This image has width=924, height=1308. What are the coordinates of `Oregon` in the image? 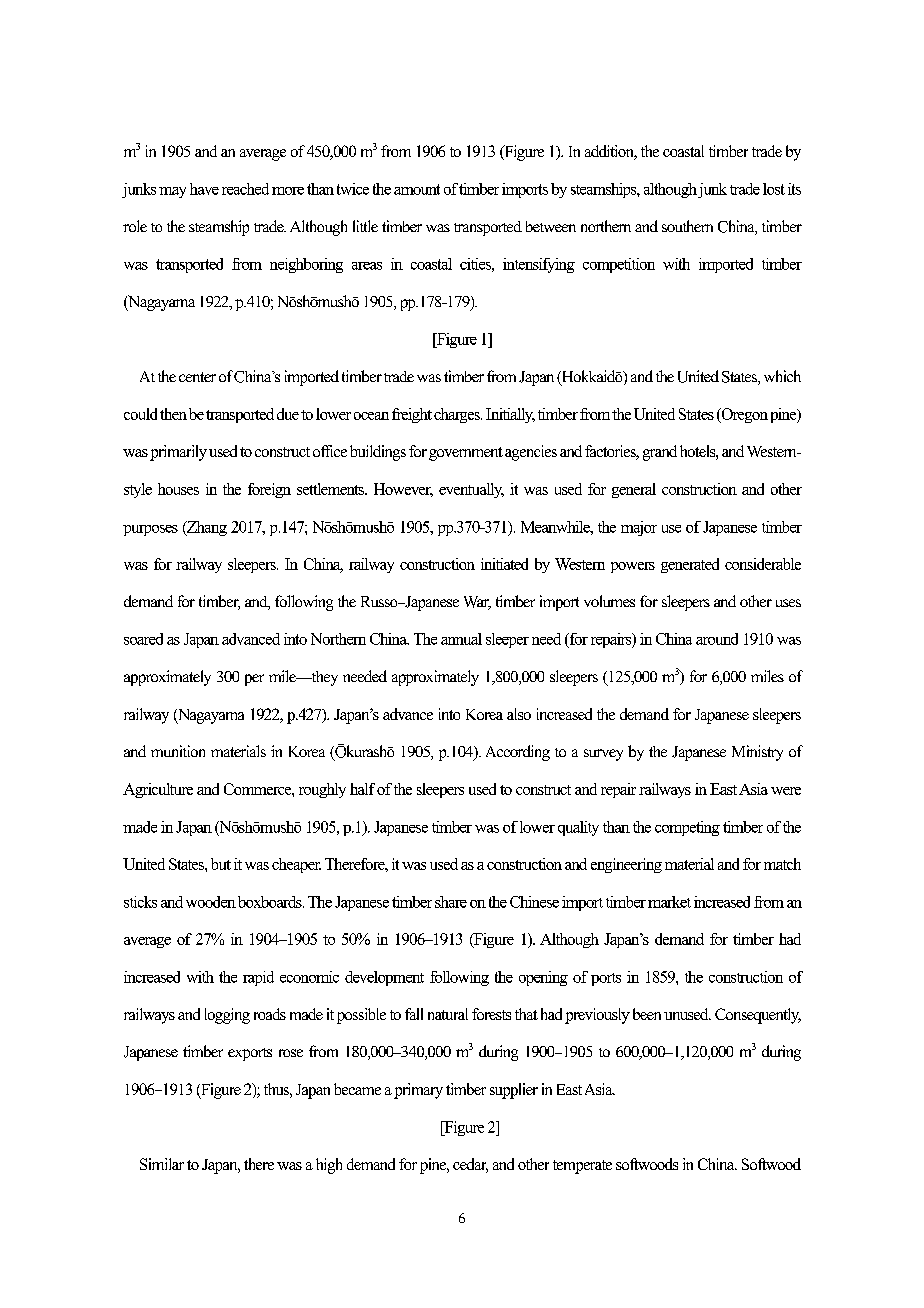 It's located at (743, 415).
